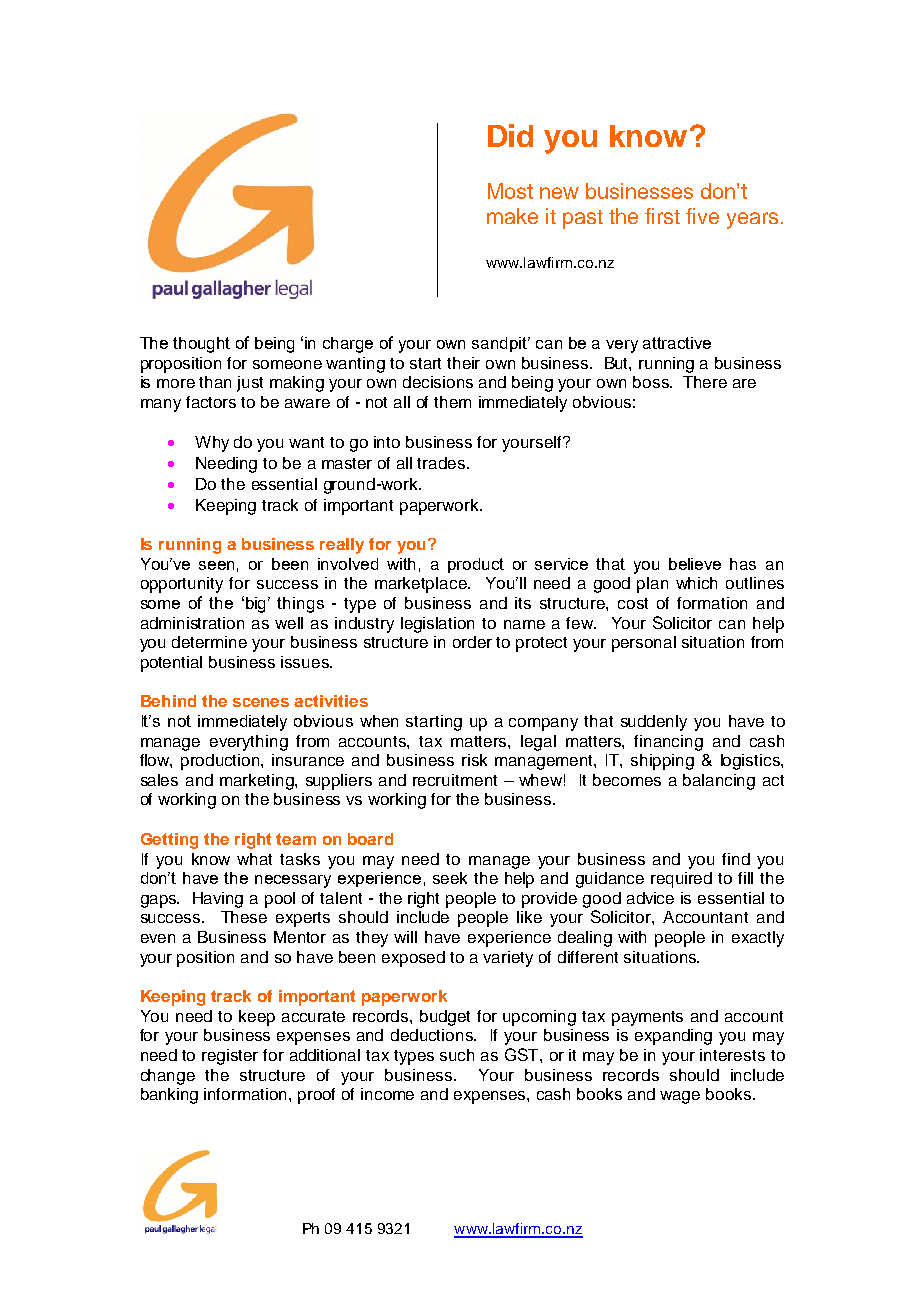 Image resolution: width=924 pixels, height=1307 pixels. Describe the element at coordinates (696, 583) in the image. I see `which` at that location.
